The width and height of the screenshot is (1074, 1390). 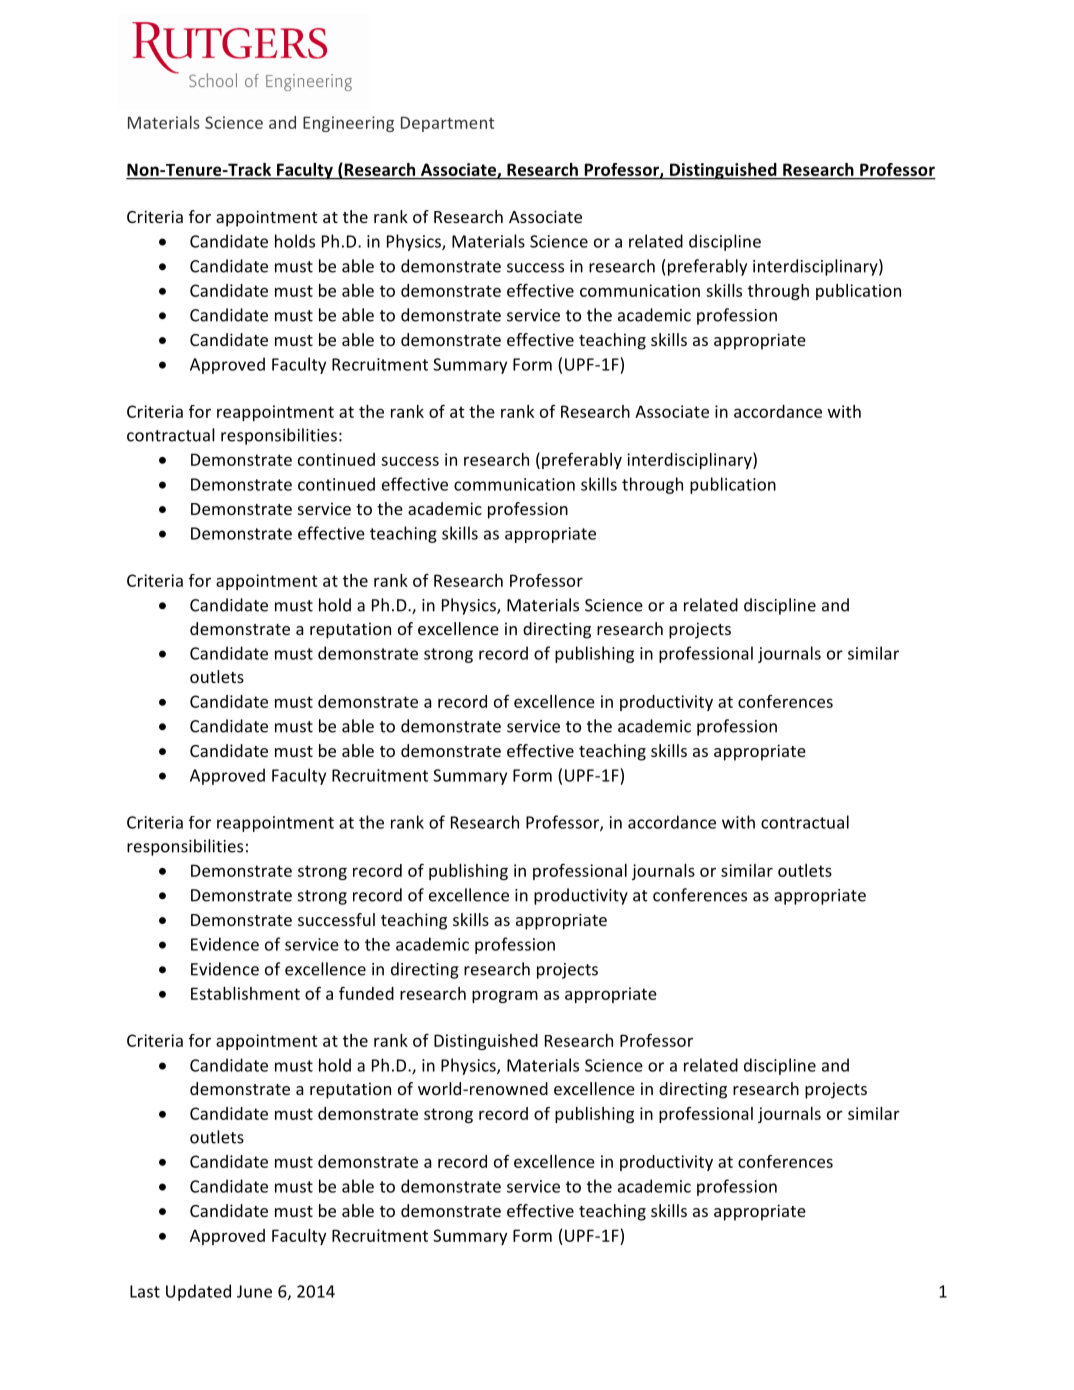 What do you see at coordinates (198, 1292) in the screenshot?
I see `Updated` at bounding box center [198, 1292].
